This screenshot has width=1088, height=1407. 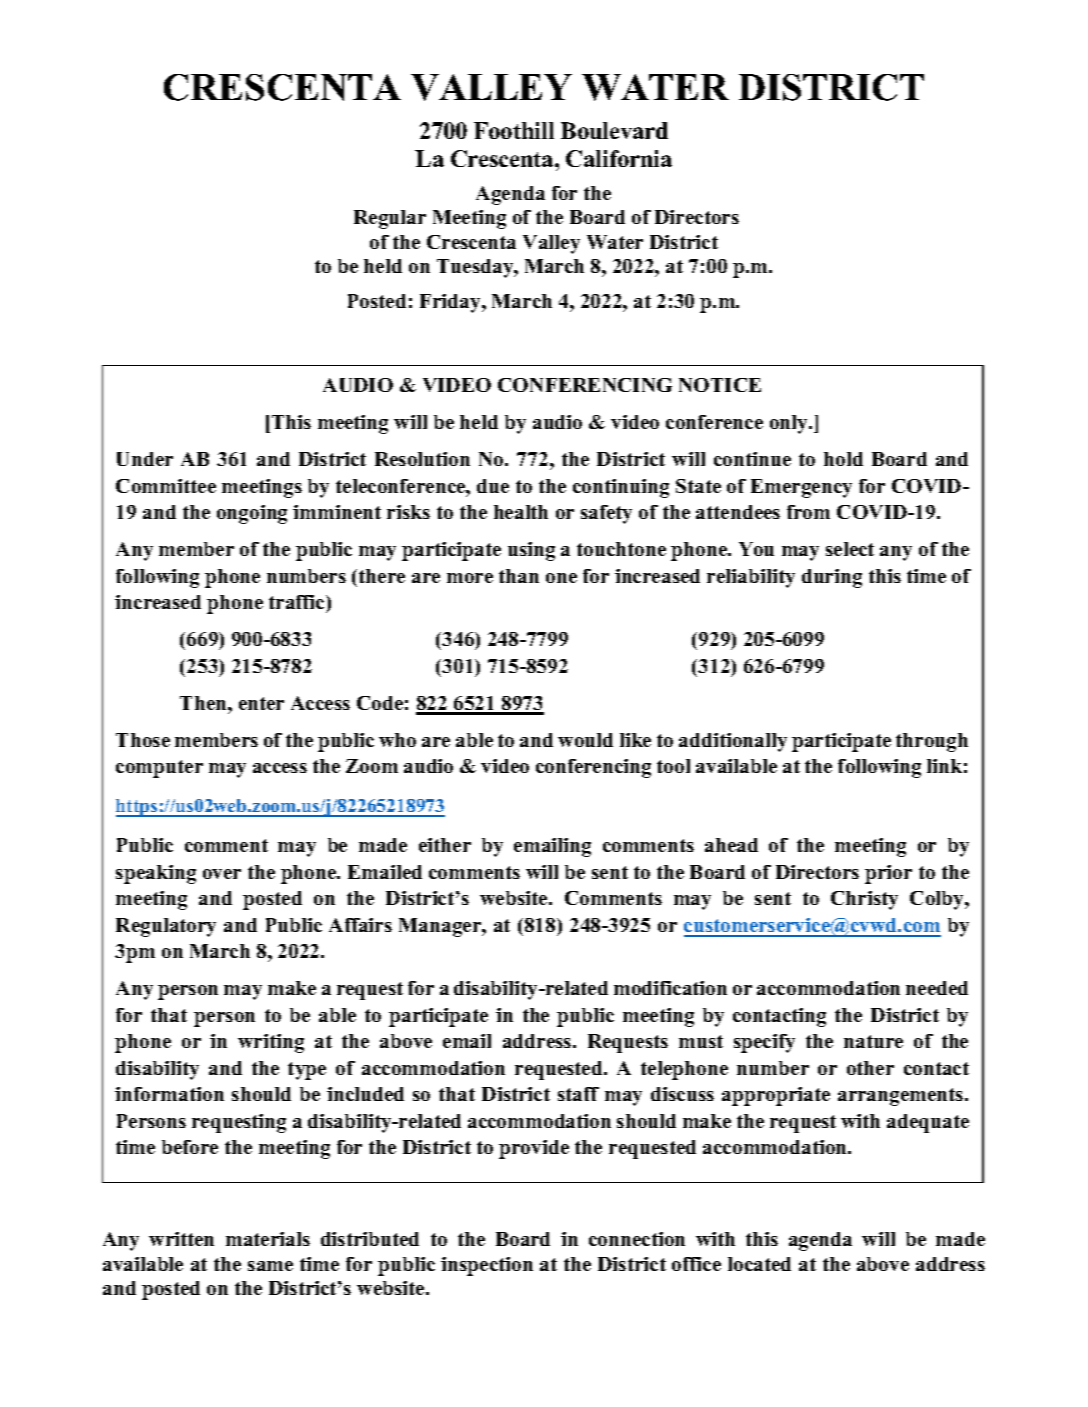 I want to click on California, so click(x=619, y=158).
